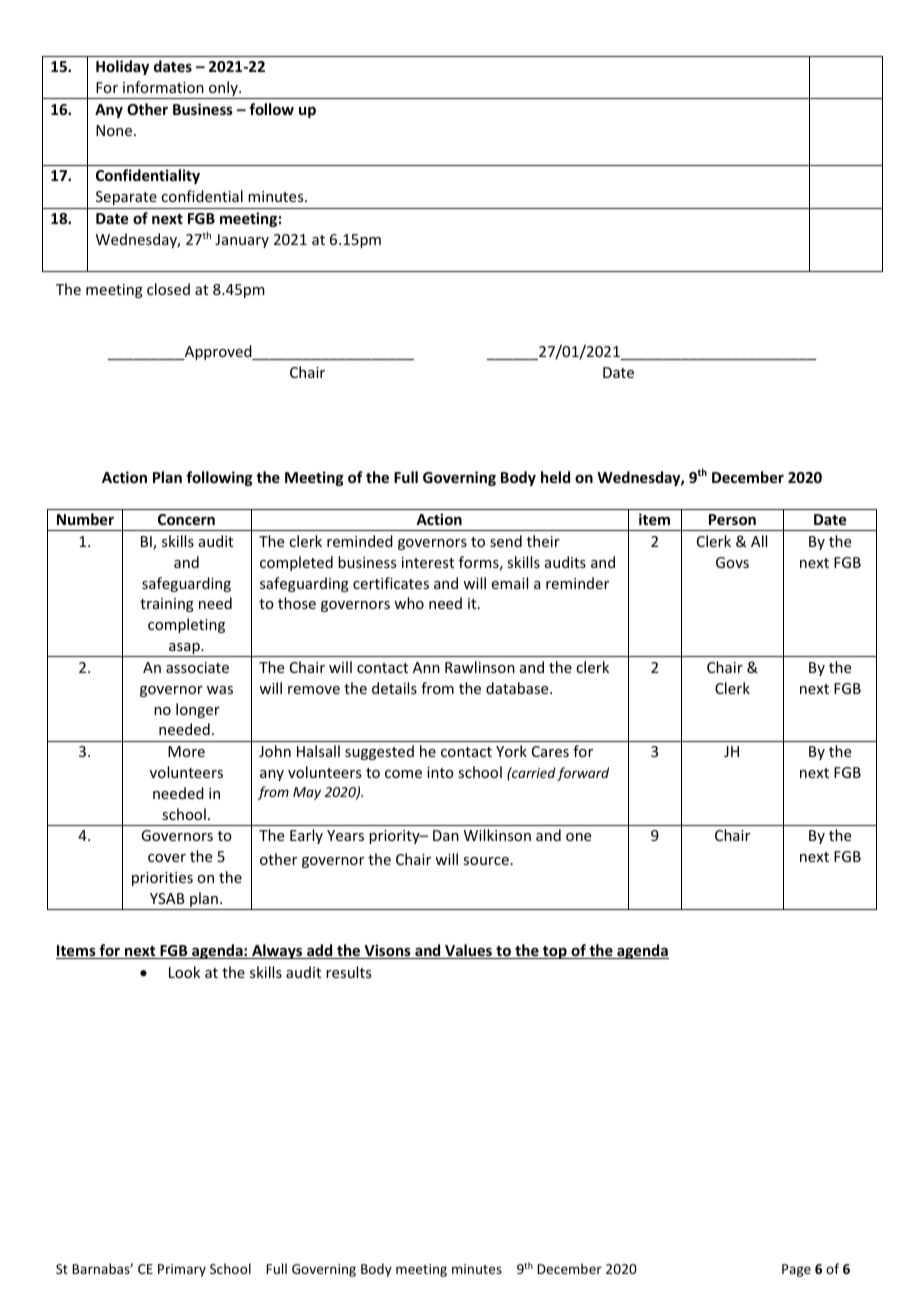 The height and width of the screenshot is (1308, 924). What do you see at coordinates (732, 519) in the screenshot?
I see `Person` at bounding box center [732, 519].
